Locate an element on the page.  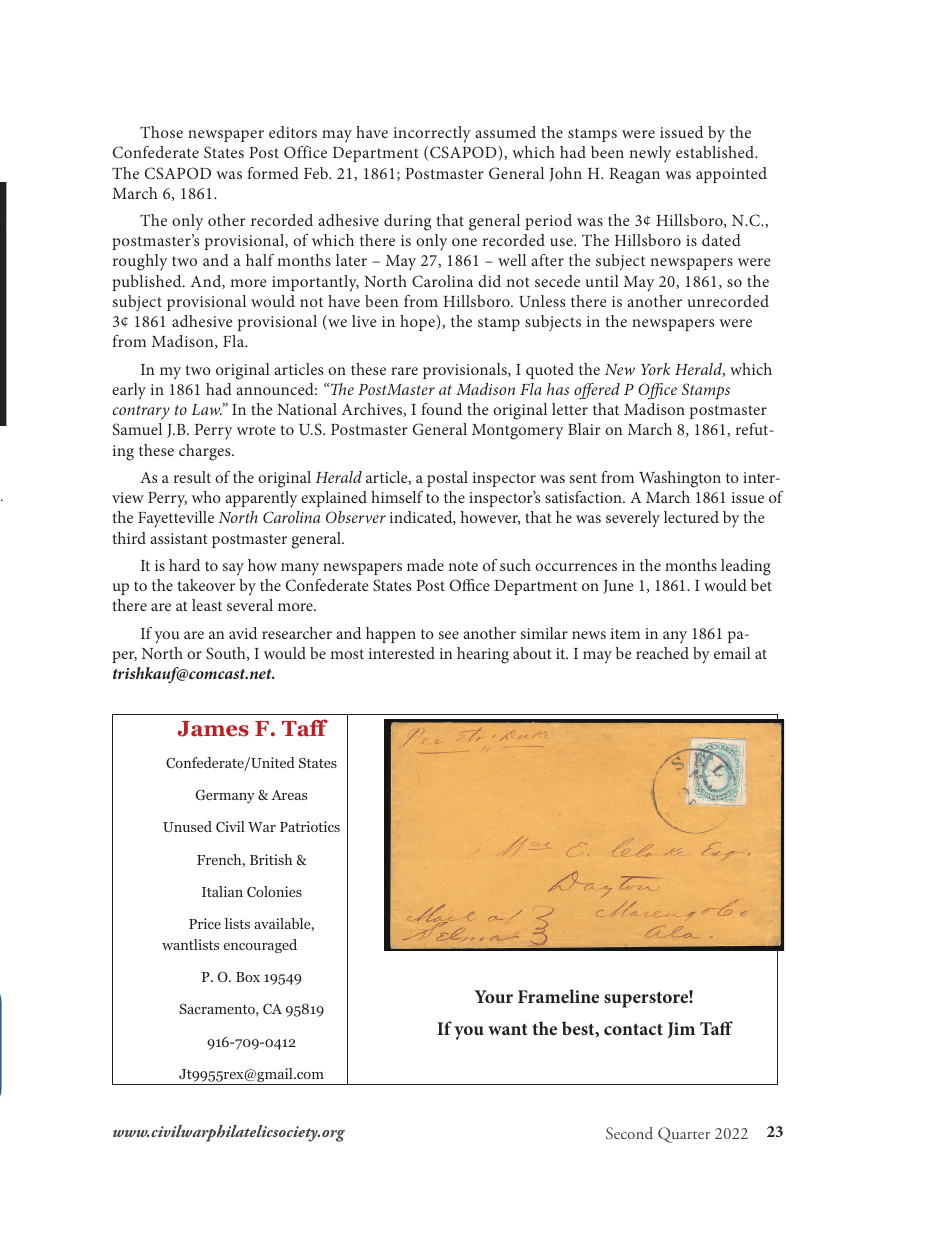
Your is located at coordinates (493, 996).
